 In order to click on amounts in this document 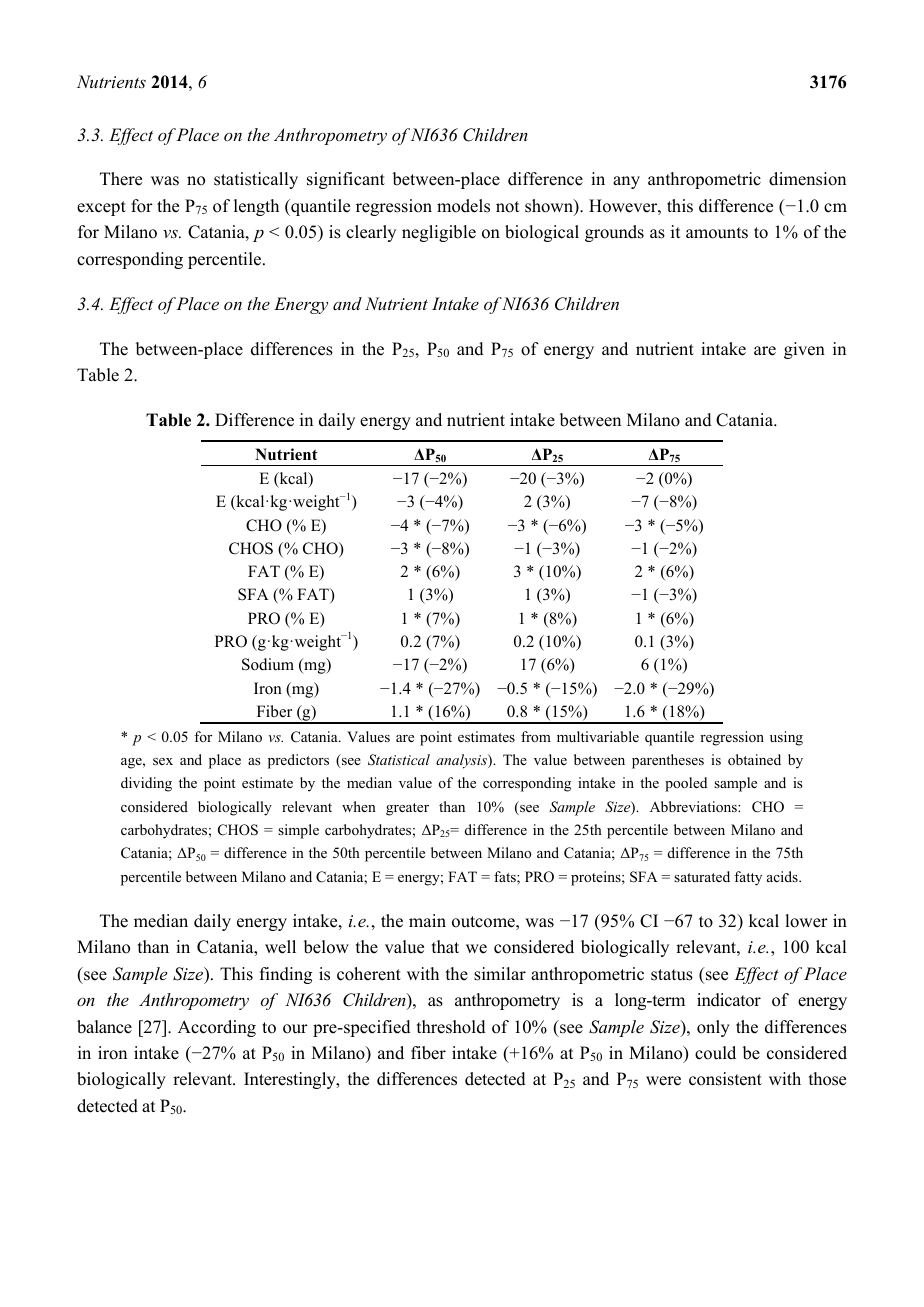, I will do `click(717, 233)`.
